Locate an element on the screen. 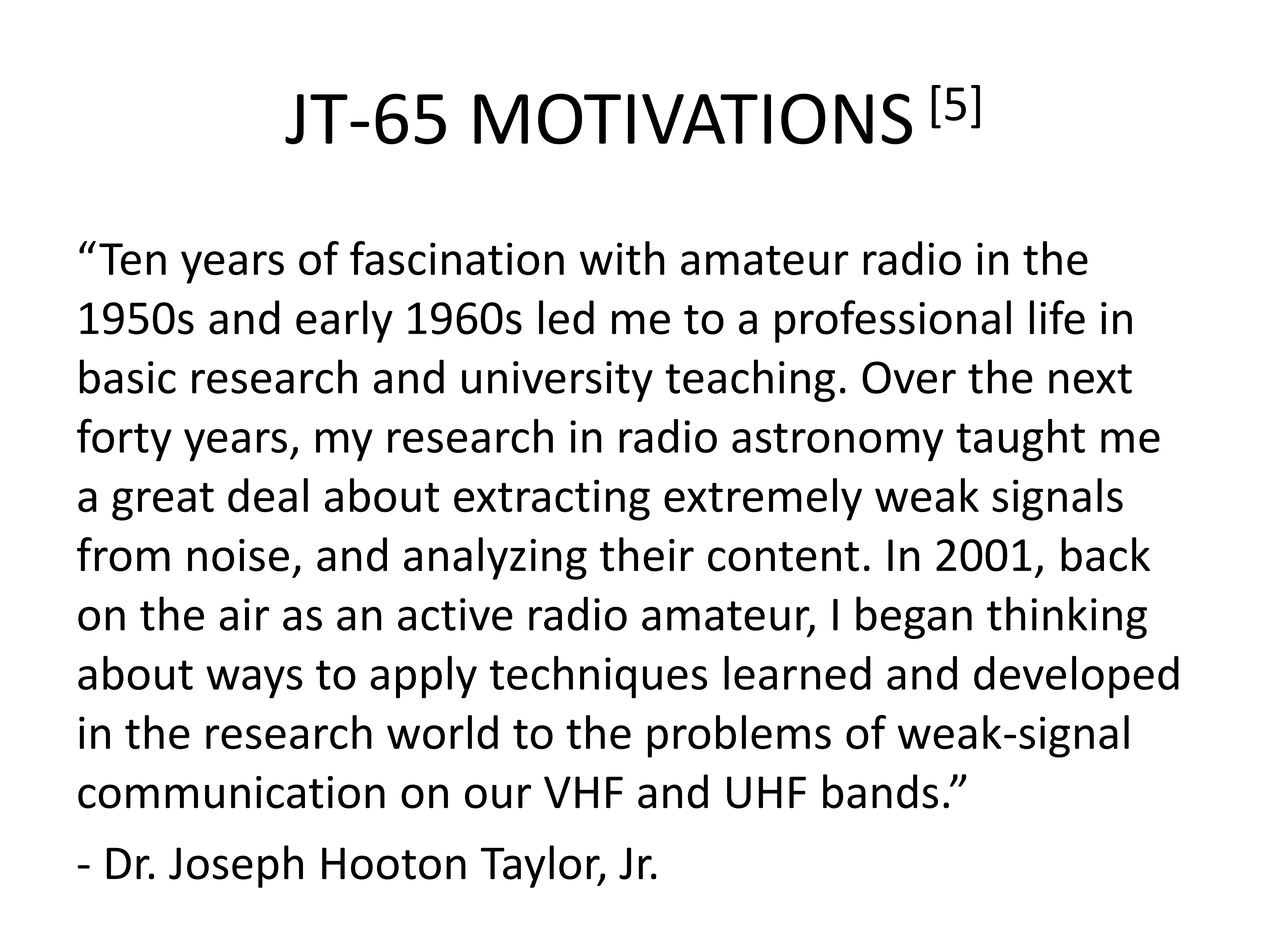 This screenshot has height=952, width=1270. their is located at coordinates (647, 554).
